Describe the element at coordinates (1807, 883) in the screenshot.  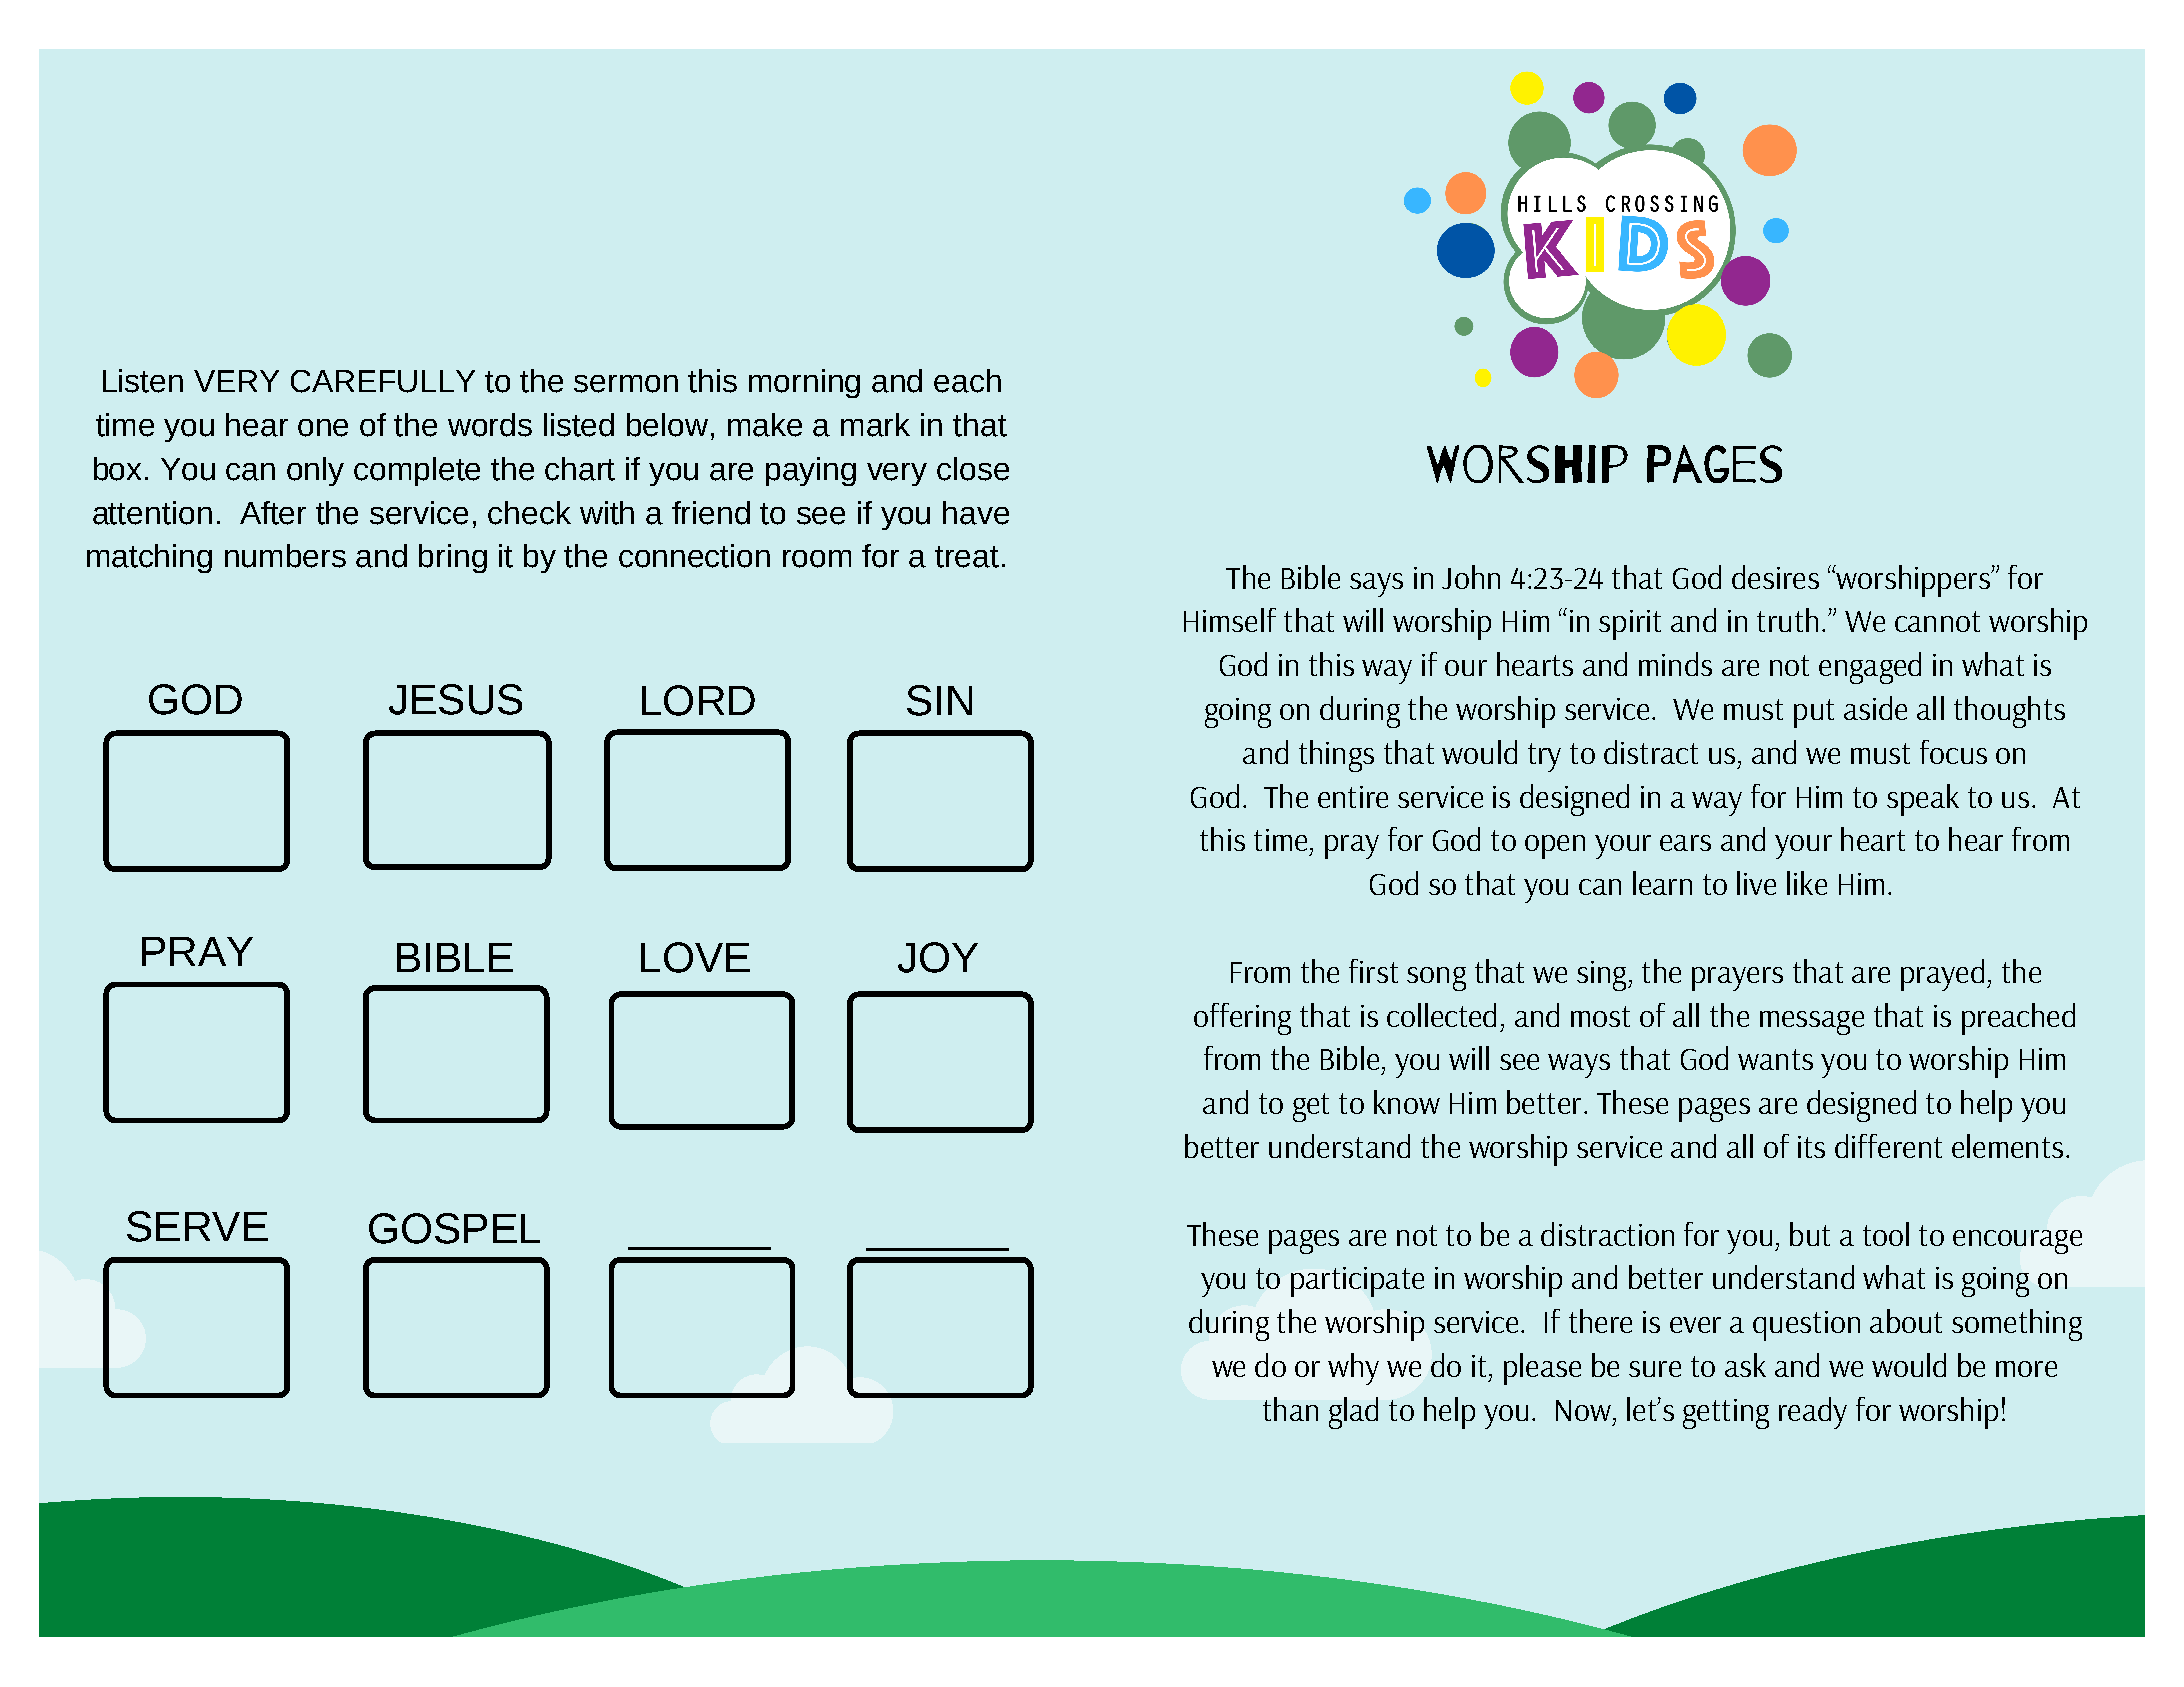
I see `like` at that location.
